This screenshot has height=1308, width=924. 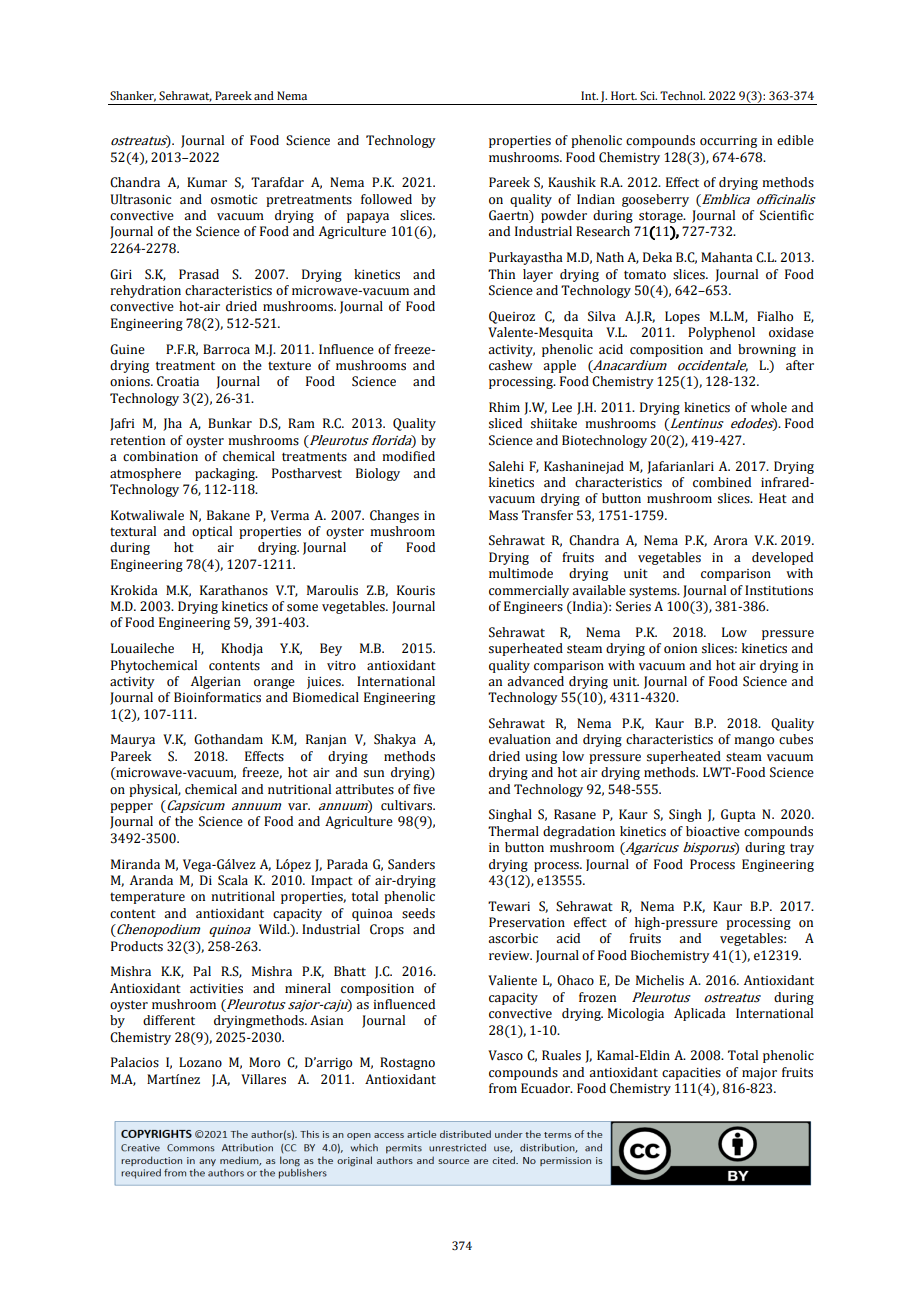 I want to click on combined, so click(x=722, y=482).
